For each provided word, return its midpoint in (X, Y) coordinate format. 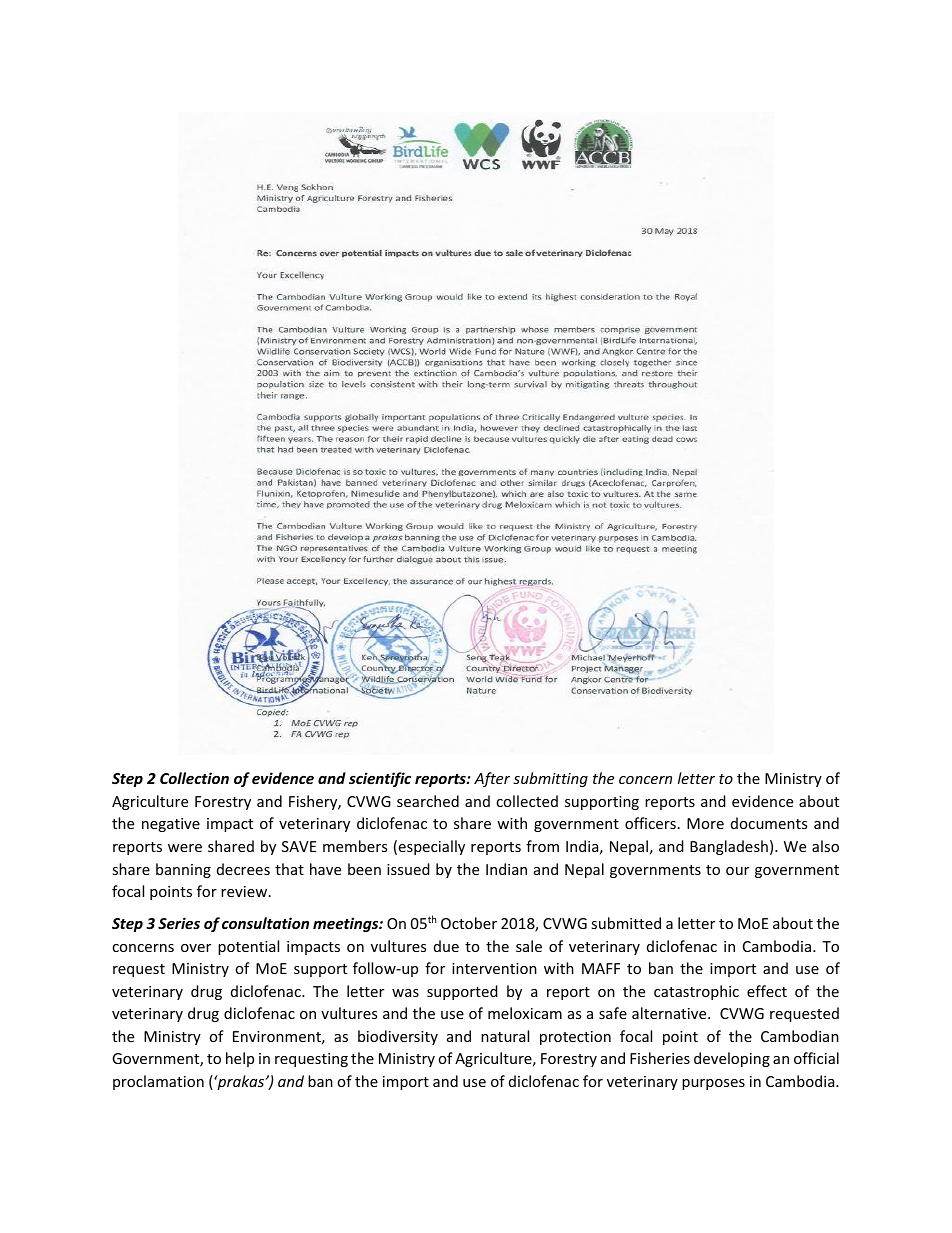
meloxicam (525, 1013)
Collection (194, 778)
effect (767, 991)
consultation (265, 923)
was (405, 993)
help (240, 1059)
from (542, 846)
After (492, 779)
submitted (626, 923)
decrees (243, 869)
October (469, 923)
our (737, 871)
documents (769, 823)
